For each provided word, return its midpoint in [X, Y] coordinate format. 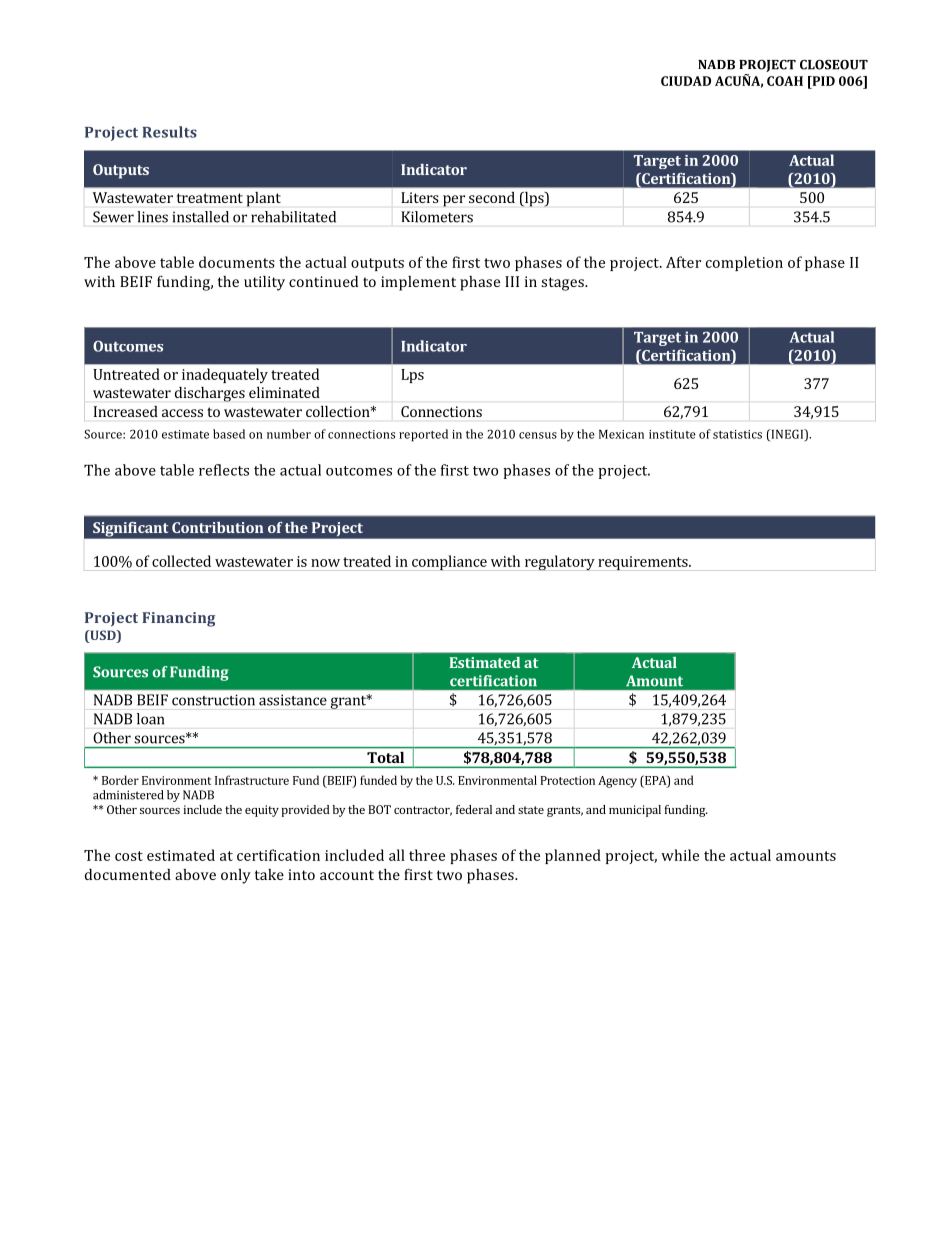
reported [423, 435]
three [427, 855]
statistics [737, 434]
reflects [224, 470]
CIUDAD [686, 81]
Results [170, 132]
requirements [644, 563]
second [492, 197]
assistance [293, 700]
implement [418, 283]
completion [744, 263]
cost [129, 856]
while [680, 855]
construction [213, 700]
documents [237, 262]
